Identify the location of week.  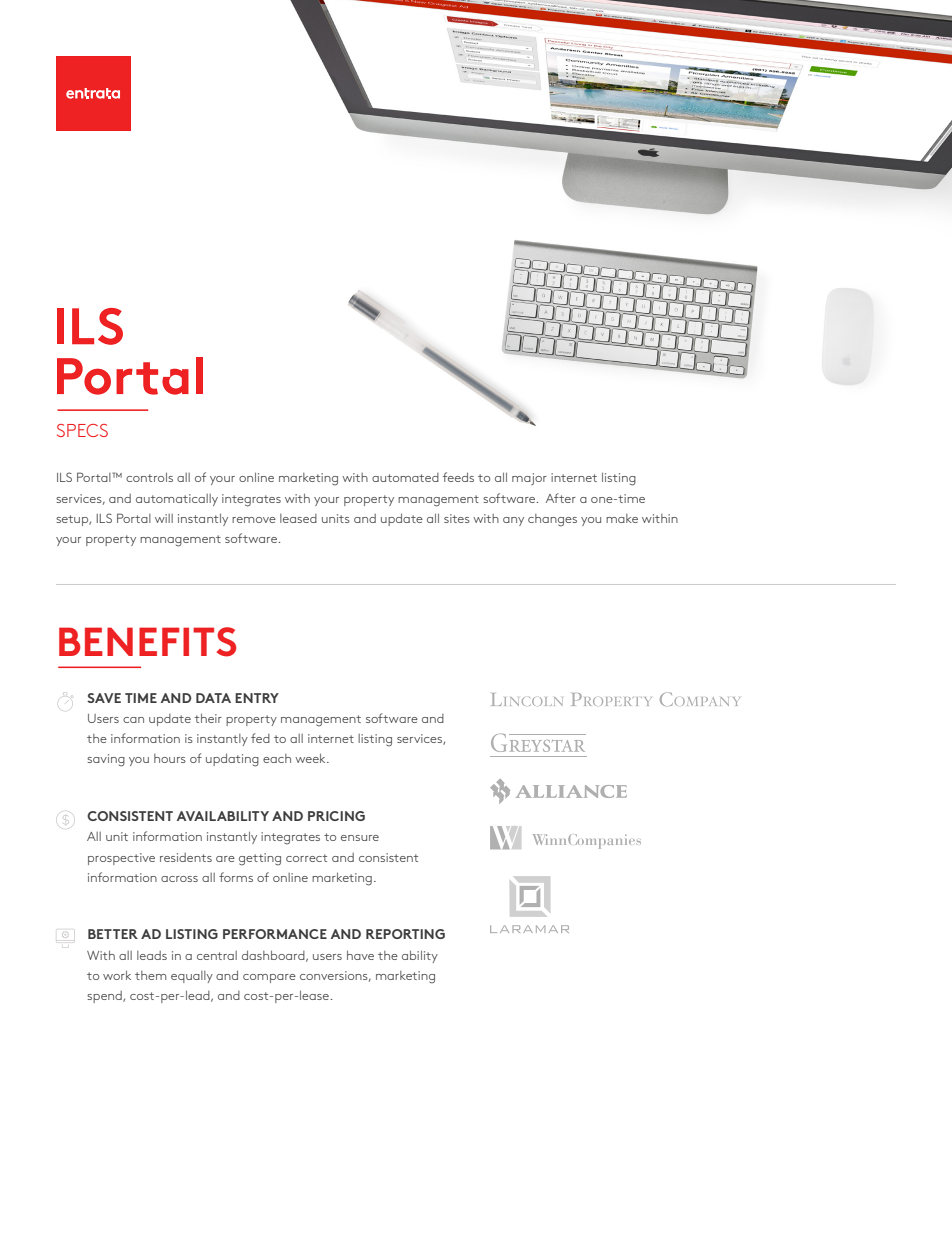
(311, 758).
